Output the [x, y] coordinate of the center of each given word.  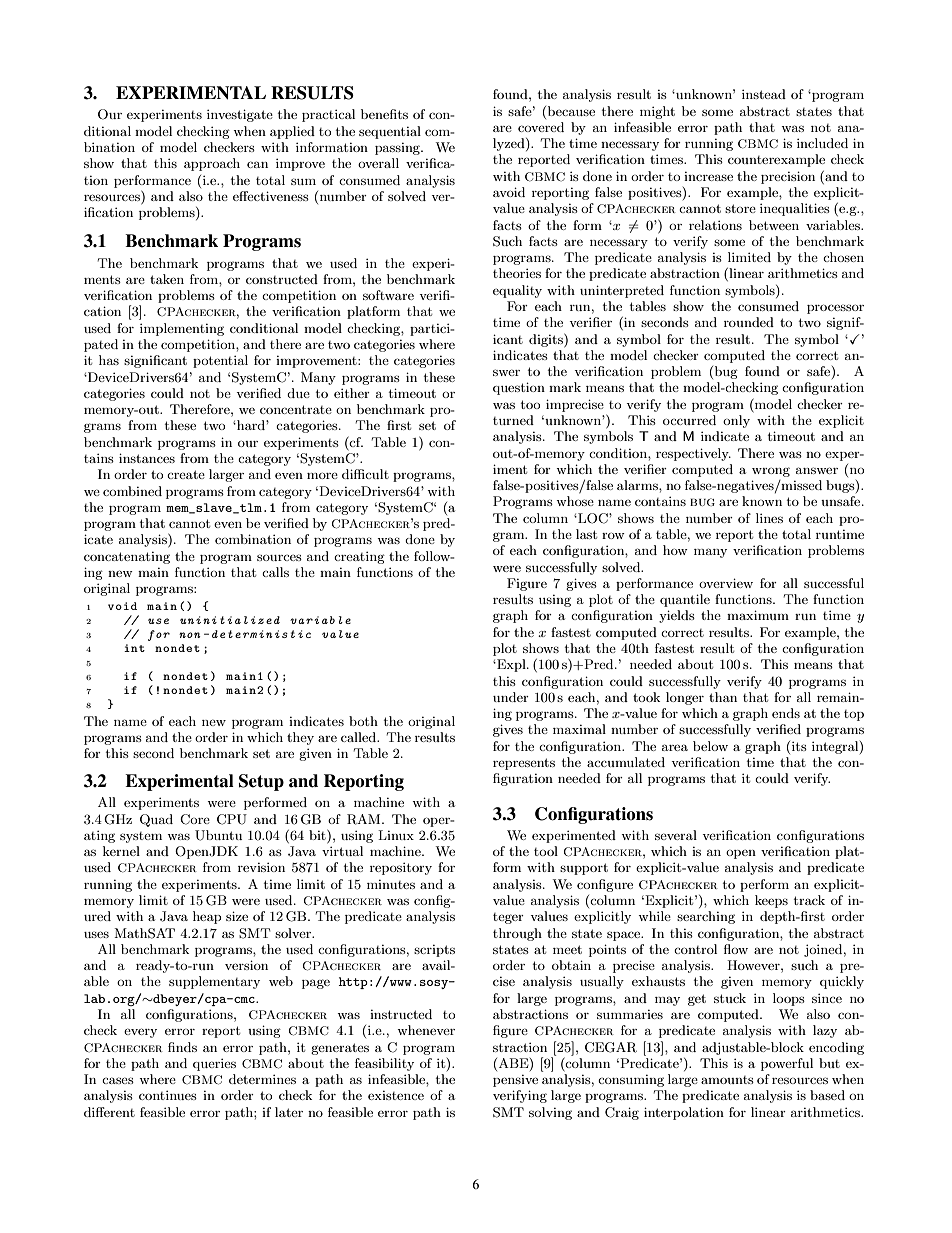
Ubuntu [218, 835]
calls [275, 572]
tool [546, 851]
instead [764, 94]
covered [541, 127]
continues [168, 1095]
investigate [240, 115]
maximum [758, 615]
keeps [771, 901]
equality [517, 291]
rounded [749, 322]
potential [220, 361]
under [511, 697]
